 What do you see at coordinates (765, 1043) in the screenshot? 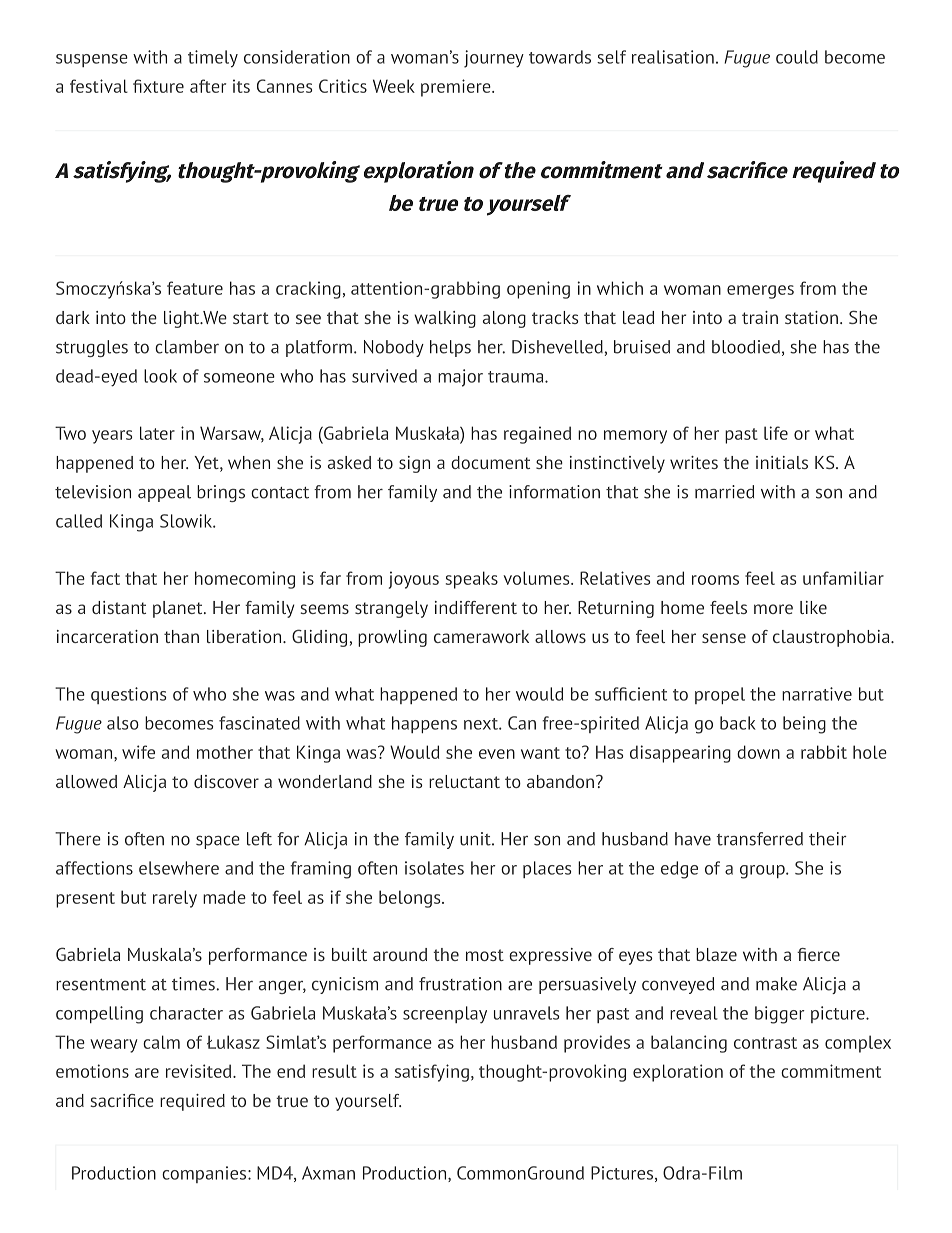
I see `contrast` at bounding box center [765, 1043].
